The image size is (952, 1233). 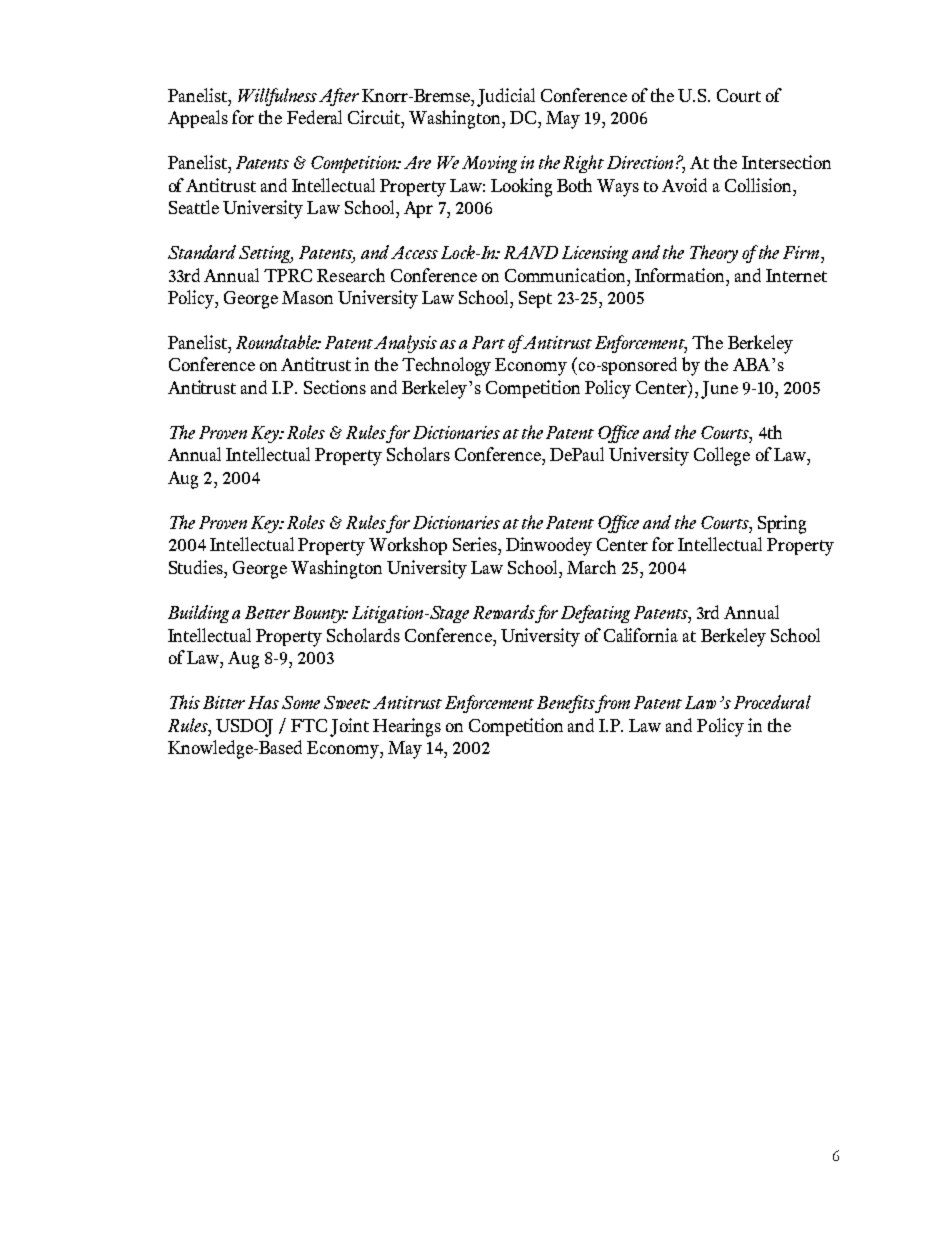 I want to click on Information, so click(x=681, y=275).
